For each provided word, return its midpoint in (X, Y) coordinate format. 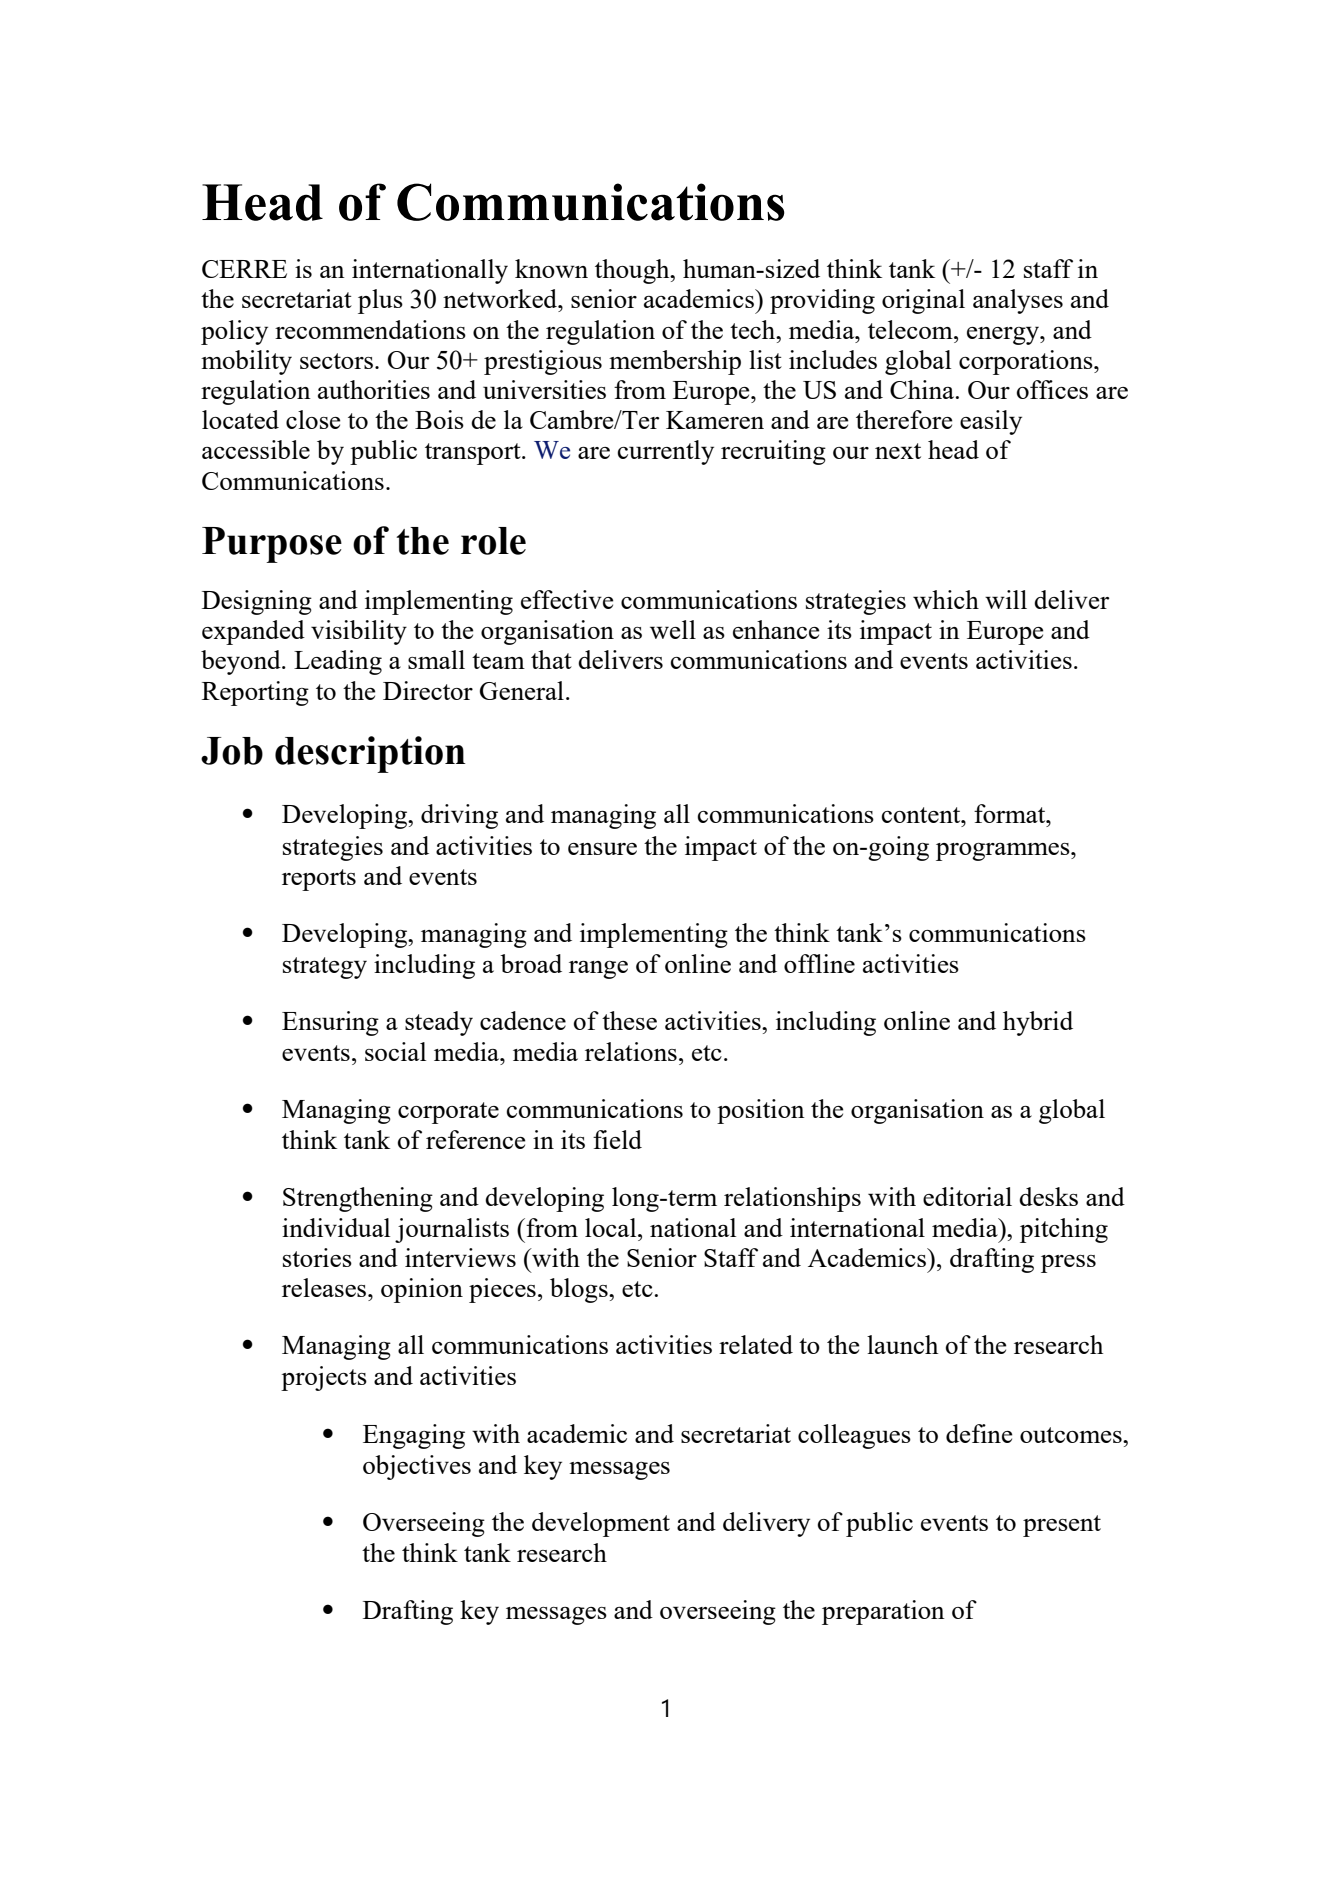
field (617, 1139)
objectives (417, 1467)
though (633, 271)
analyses (1018, 301)
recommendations (370, 329)
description (370, 754)
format (1011, 813)
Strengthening (358, 1199)
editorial (967, 1196)
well (673, 629)
